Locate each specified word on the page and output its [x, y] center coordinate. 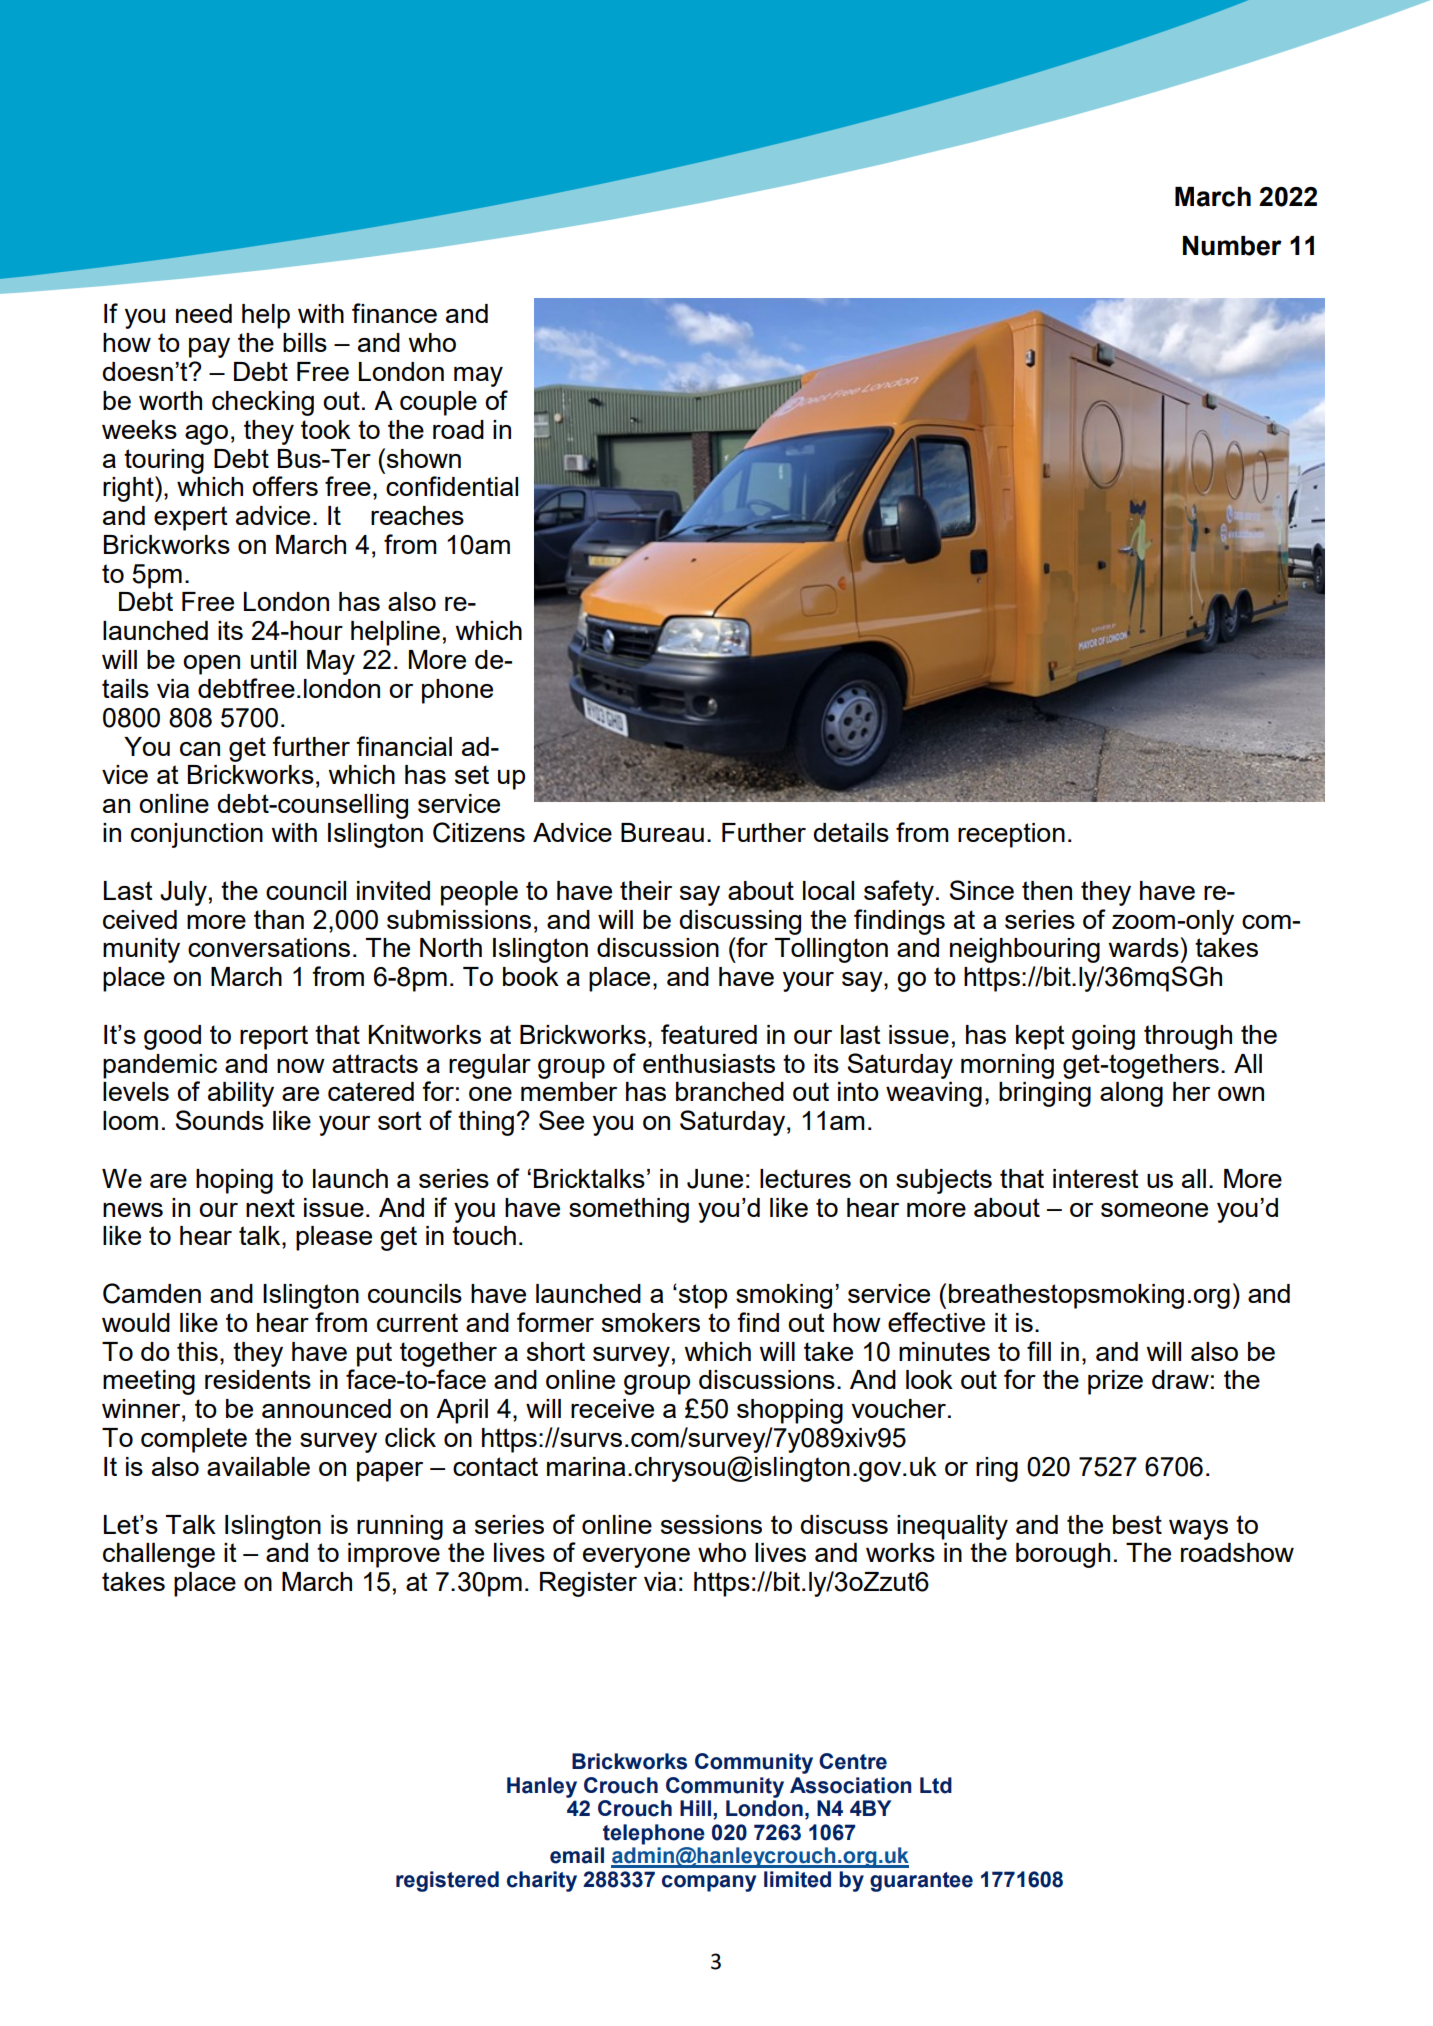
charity [542, 1881]
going [1103, 1037]
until [273, 659]
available [258, 1466]
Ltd [936, 1785]
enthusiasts [709, 1063]
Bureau [662, 832]
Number [1232, 246]
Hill [697, 1809]
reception [1011, 835]
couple [438, 403]
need [204, 313]
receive [612, 1408]
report [274, 1037]
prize [1115, 1382]
